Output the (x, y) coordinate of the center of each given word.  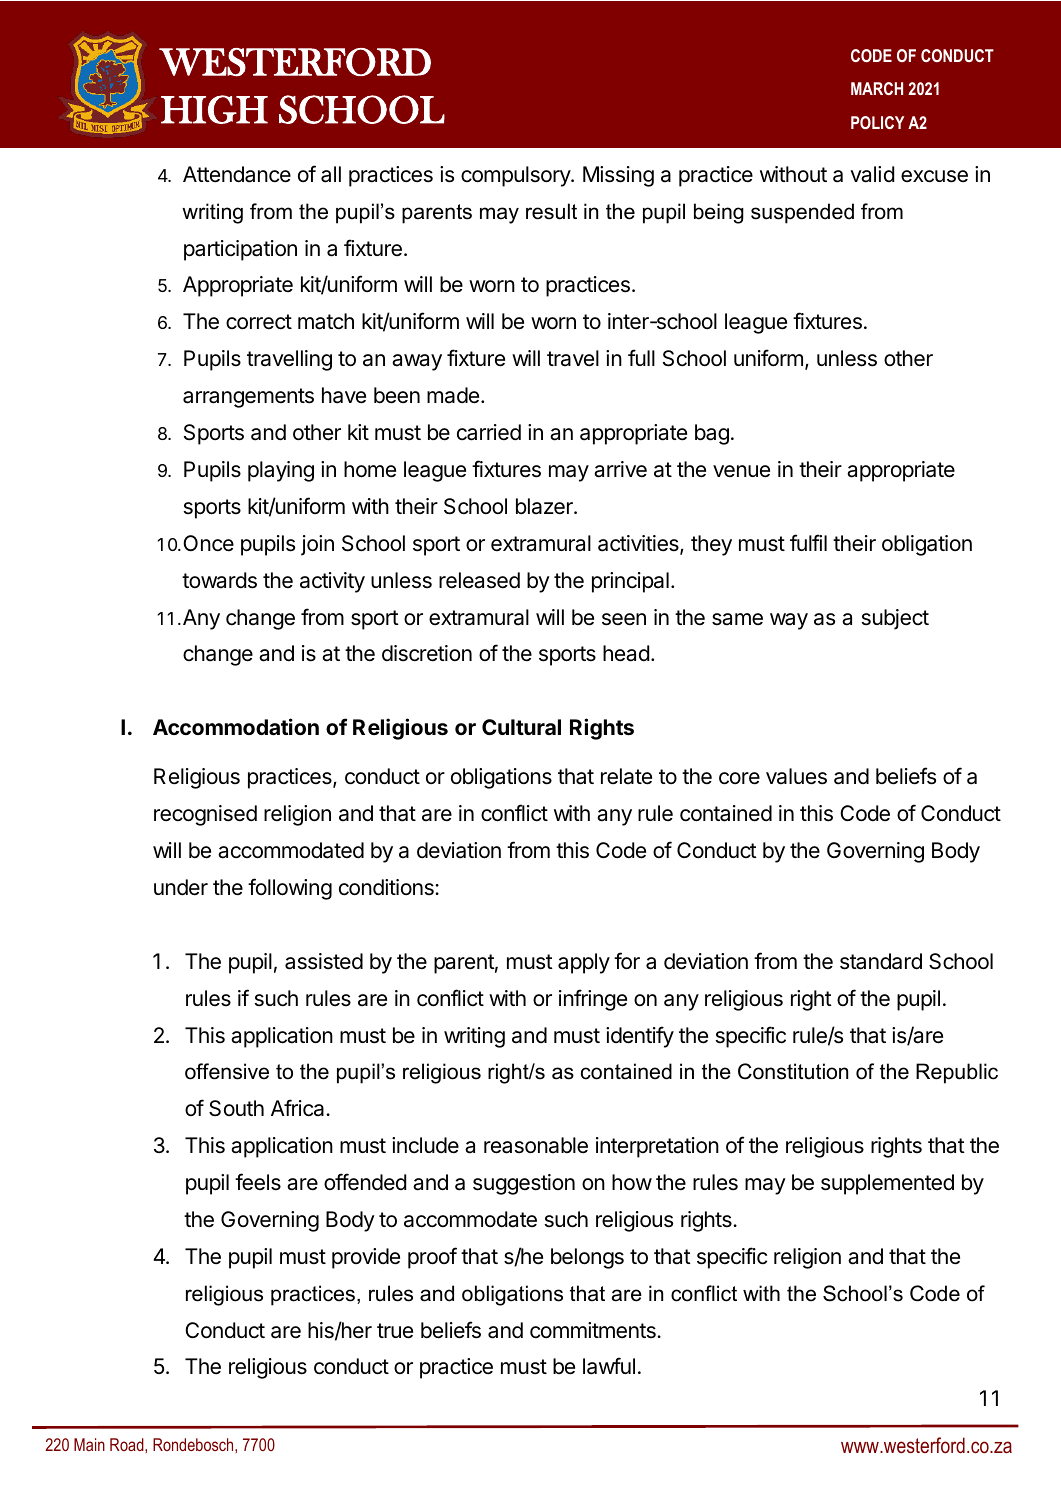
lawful (609, 1366)
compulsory (516, 176)
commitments (594, 1330)
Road (128, 1444)
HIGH (214, 109)
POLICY (877, 122)
